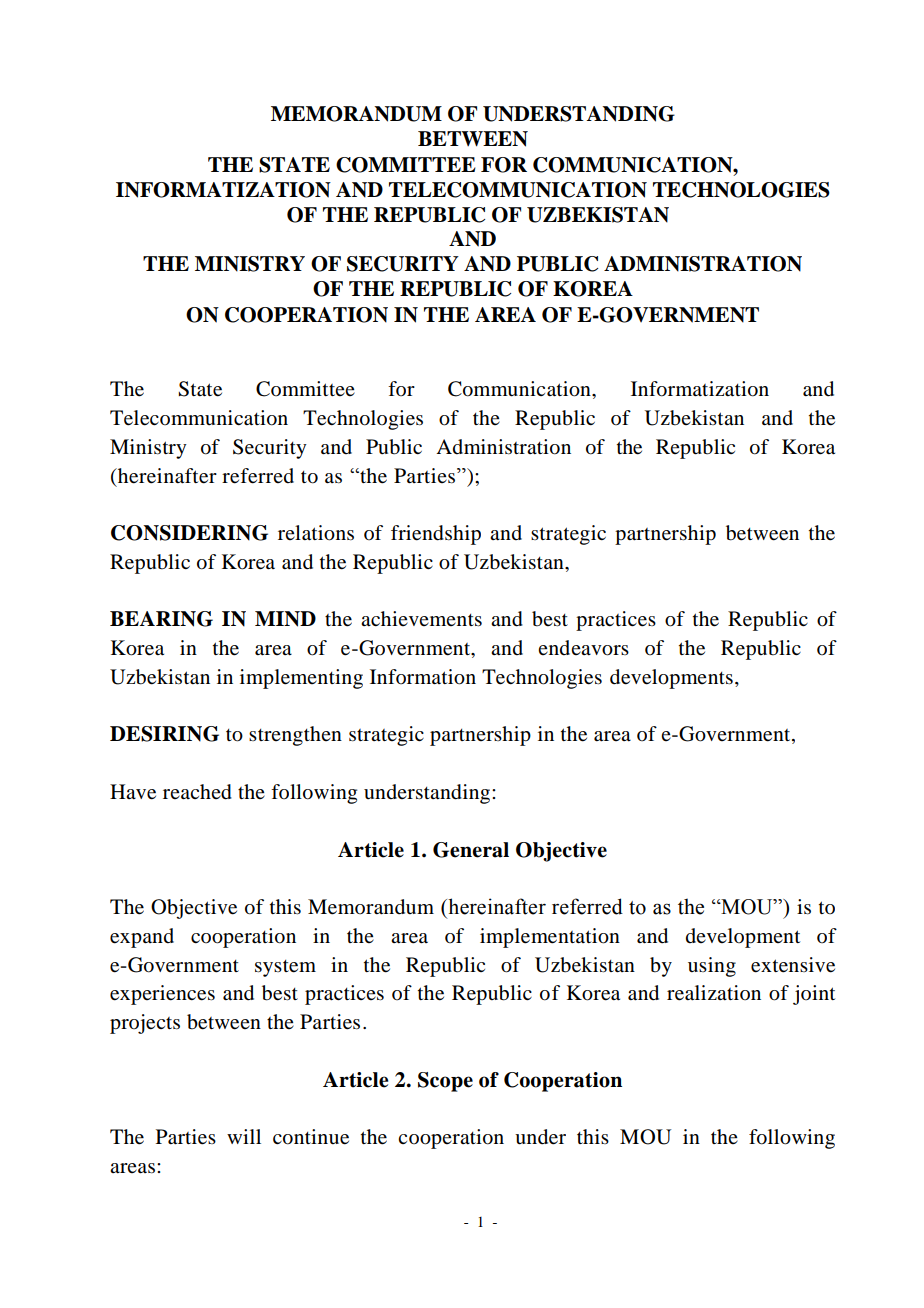  What do you see at coordinates (189, 533) in the screenshot?
I see `CONSIDERING` at bounding box center [189, 533].
